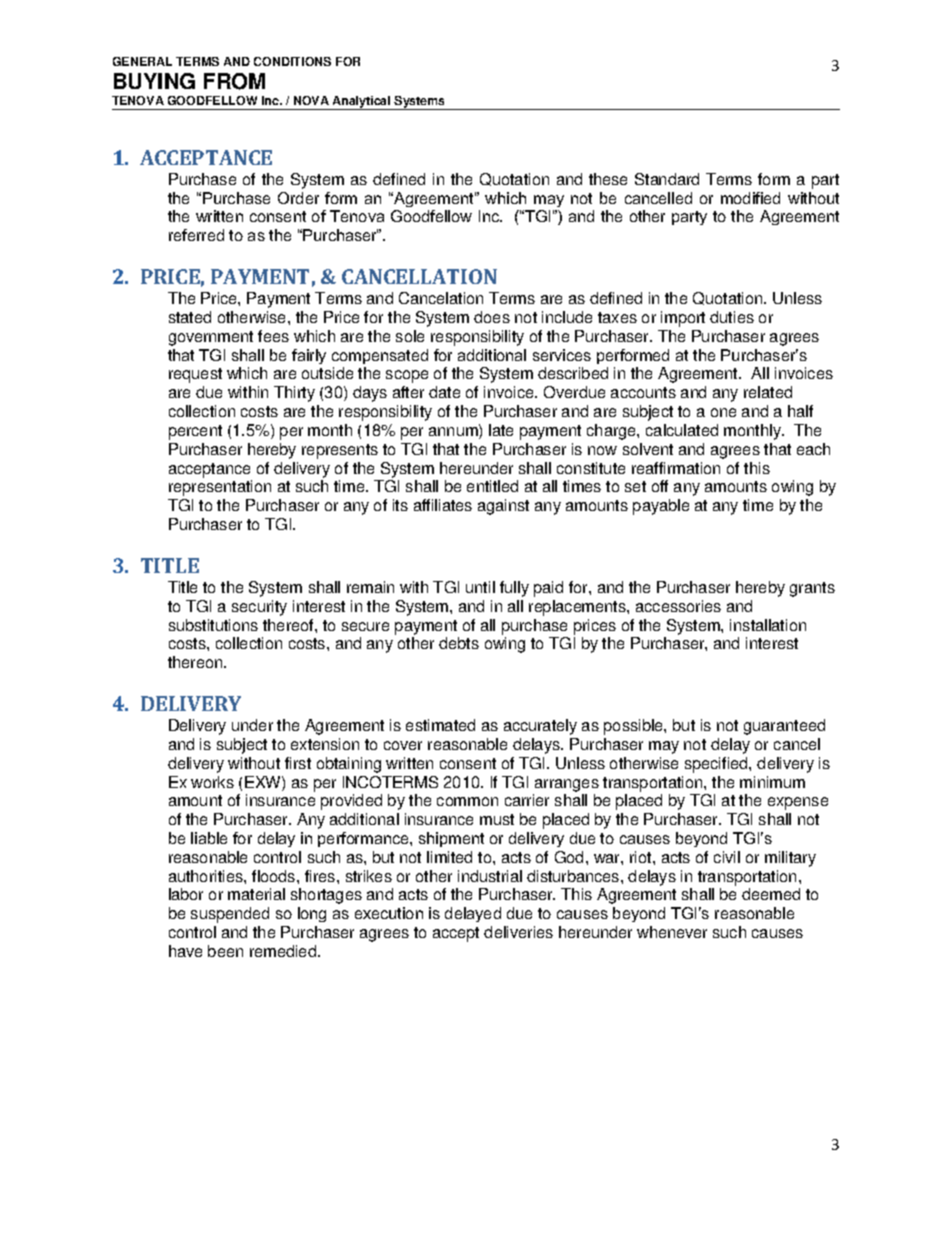  Describe the element at coordinates (362, 103) in the screenshot. I see `Analytical` at that location.
